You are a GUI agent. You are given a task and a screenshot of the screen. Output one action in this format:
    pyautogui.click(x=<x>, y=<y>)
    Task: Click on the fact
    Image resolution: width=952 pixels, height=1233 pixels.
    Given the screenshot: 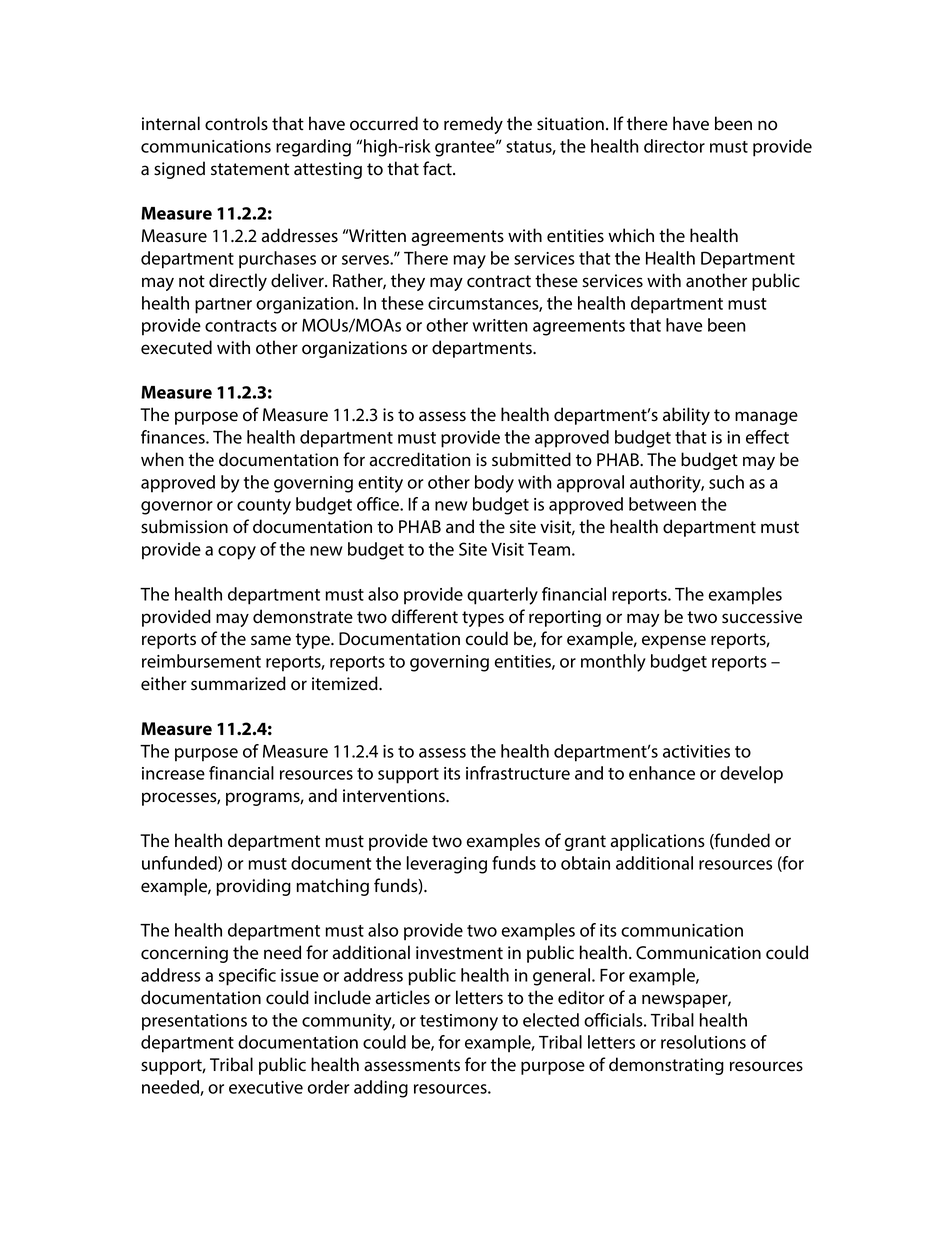 What is the action you would take?
    pyautogui.click(x=438, y=168)
